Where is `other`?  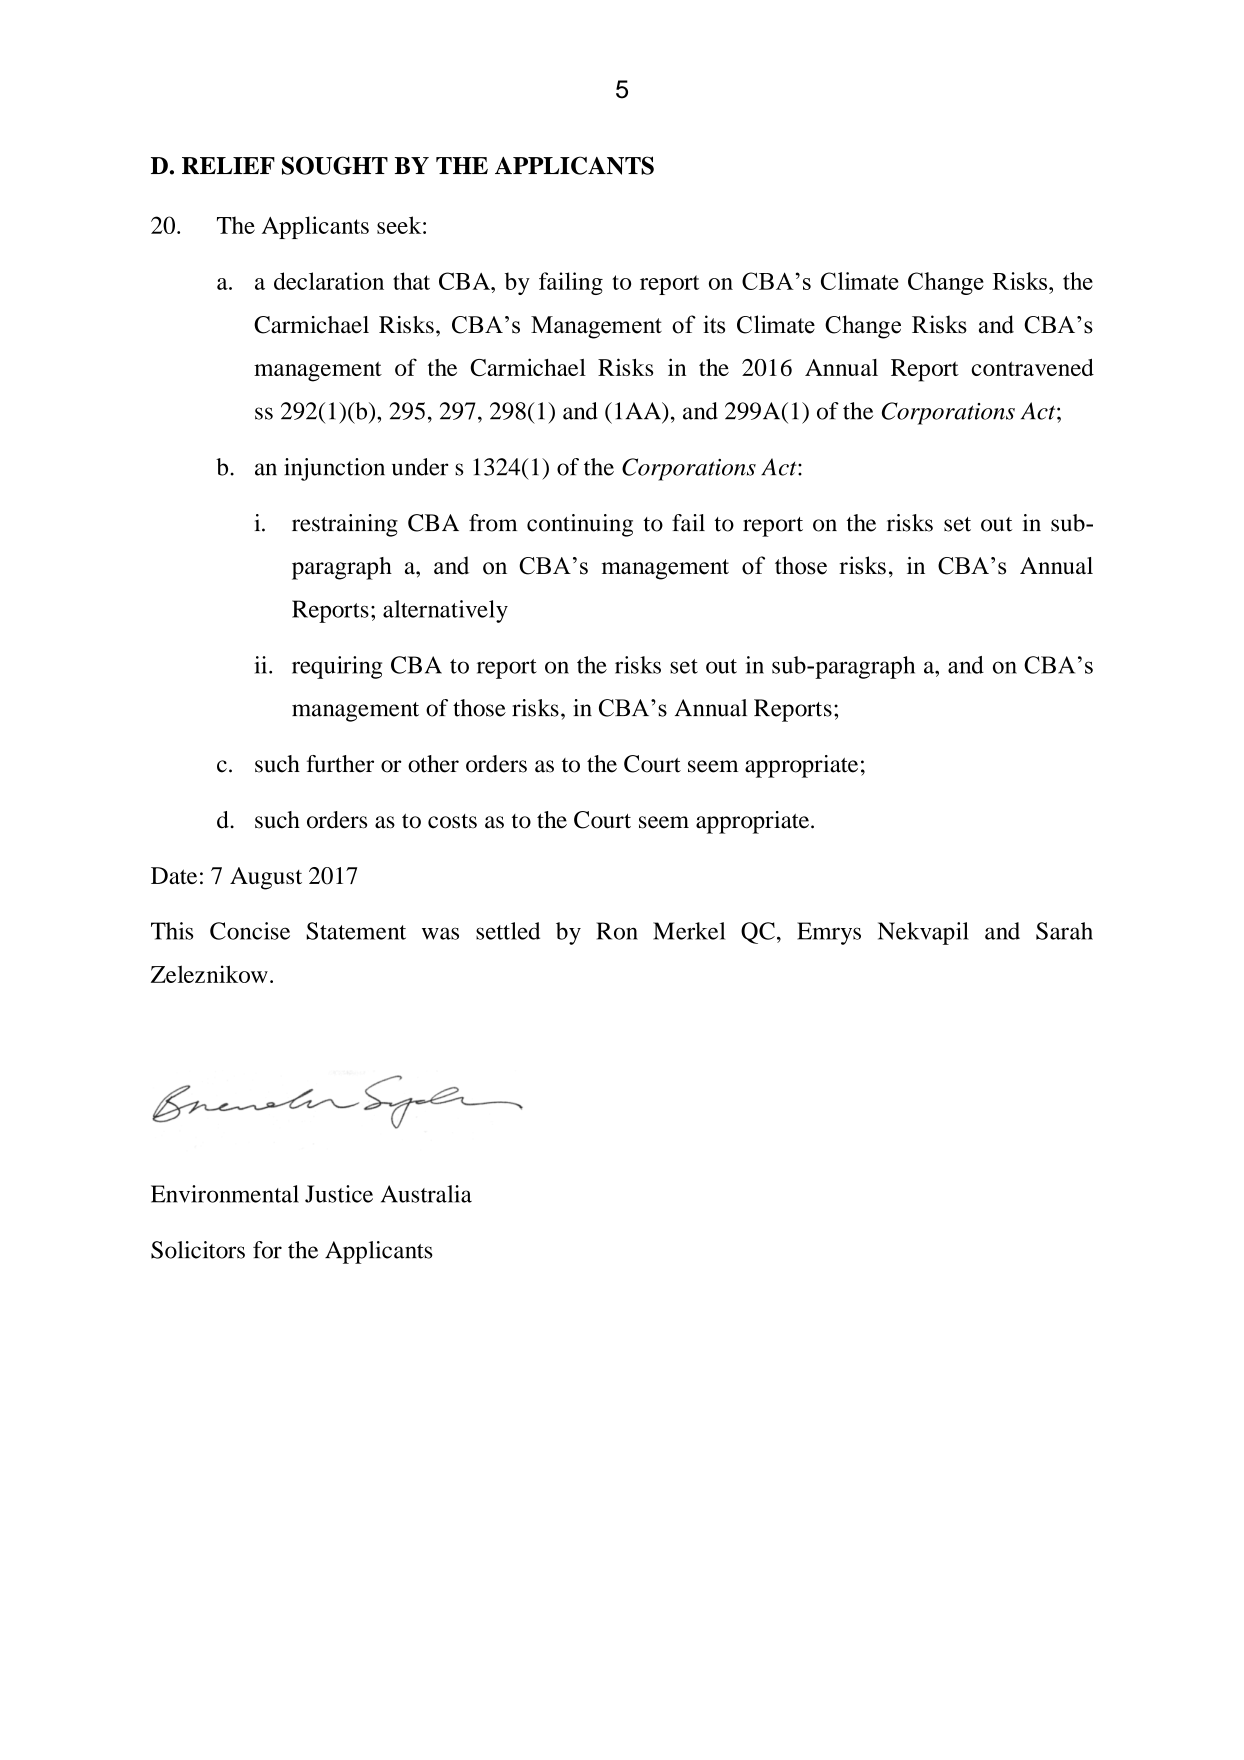 other is located at coordinates (433, 764).
